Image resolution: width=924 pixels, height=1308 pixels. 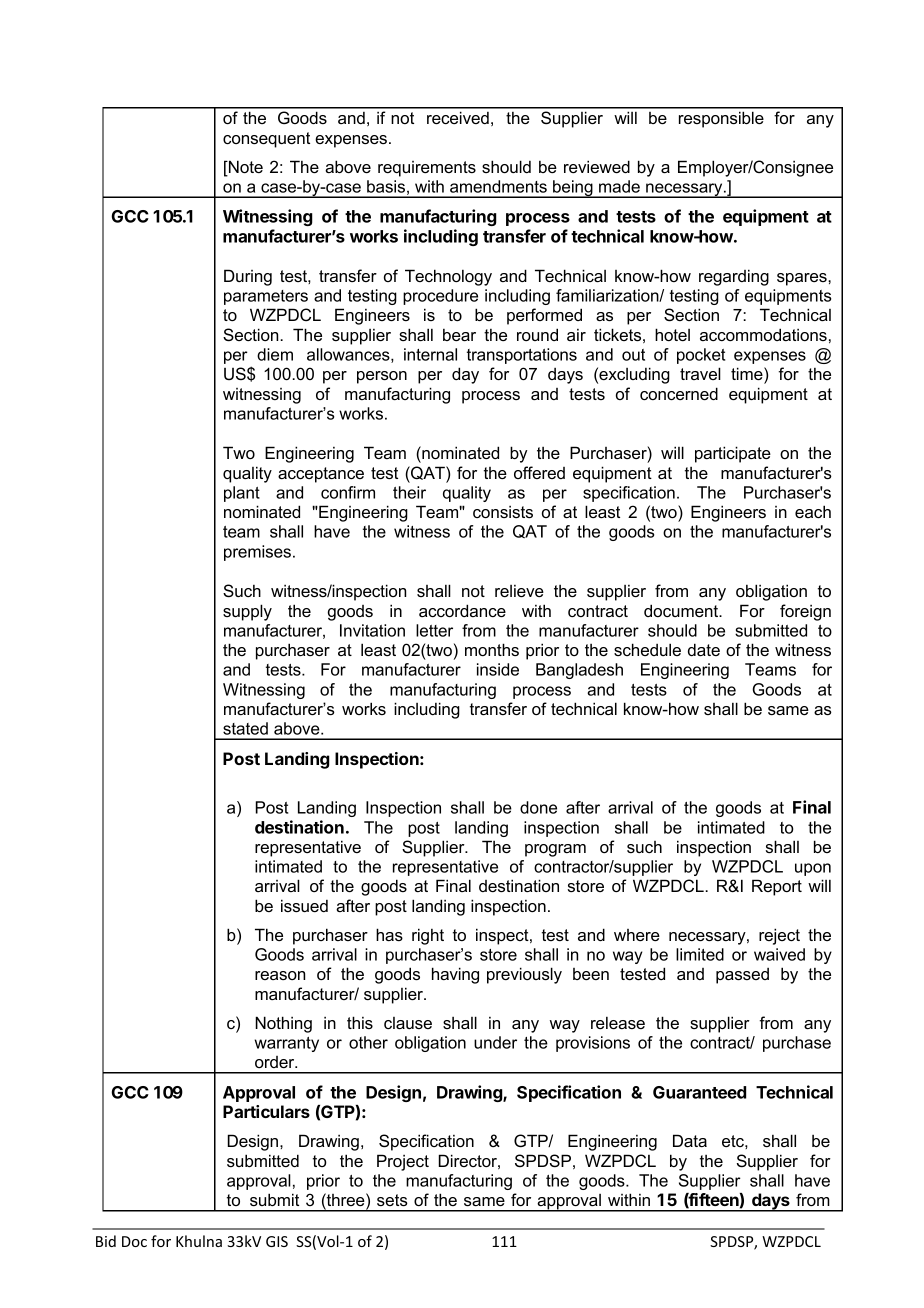 I want to click on participate, so click(x=733, y=454).
